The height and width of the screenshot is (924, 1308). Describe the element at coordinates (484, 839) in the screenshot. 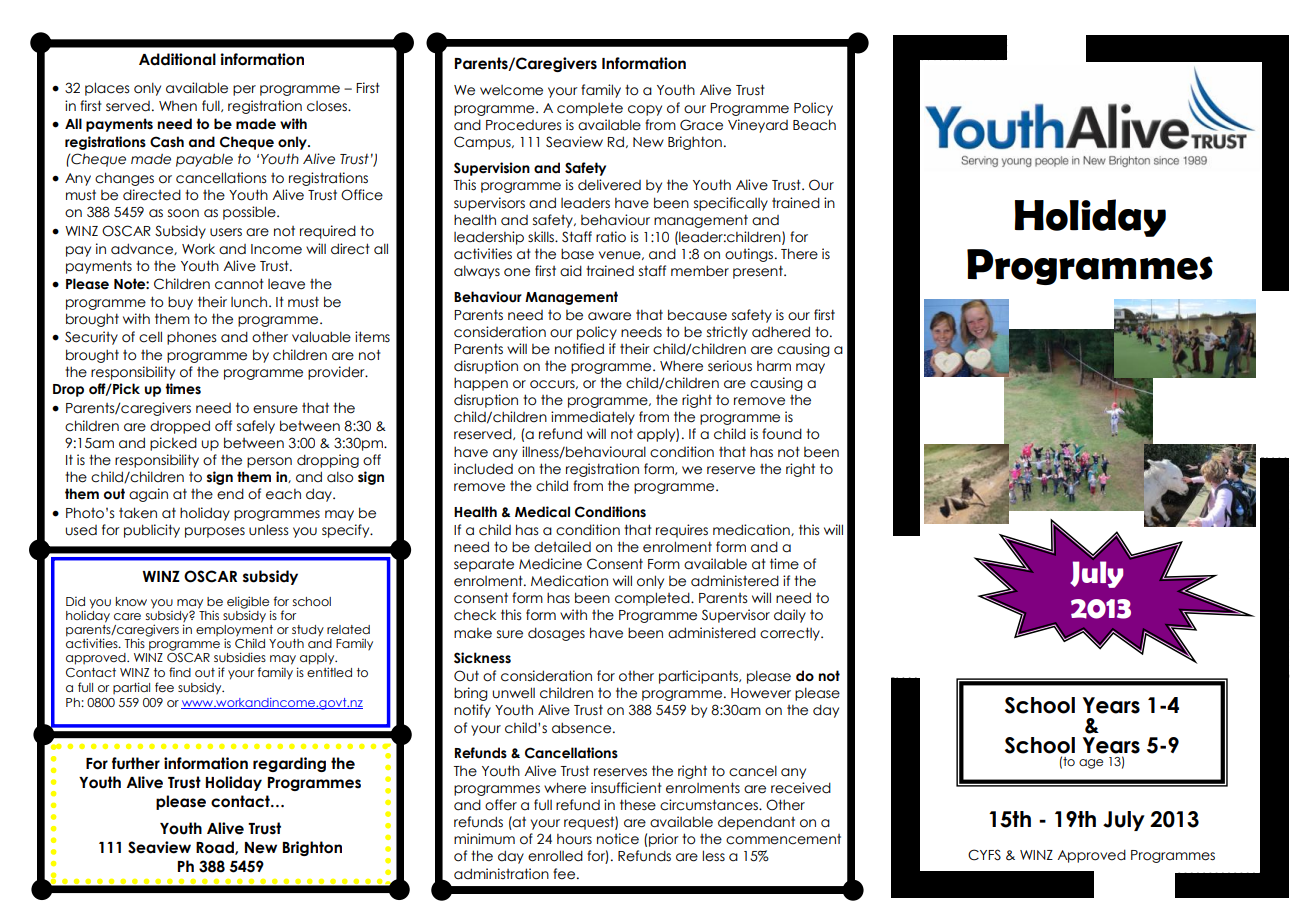

I see `minimum` at that location.
